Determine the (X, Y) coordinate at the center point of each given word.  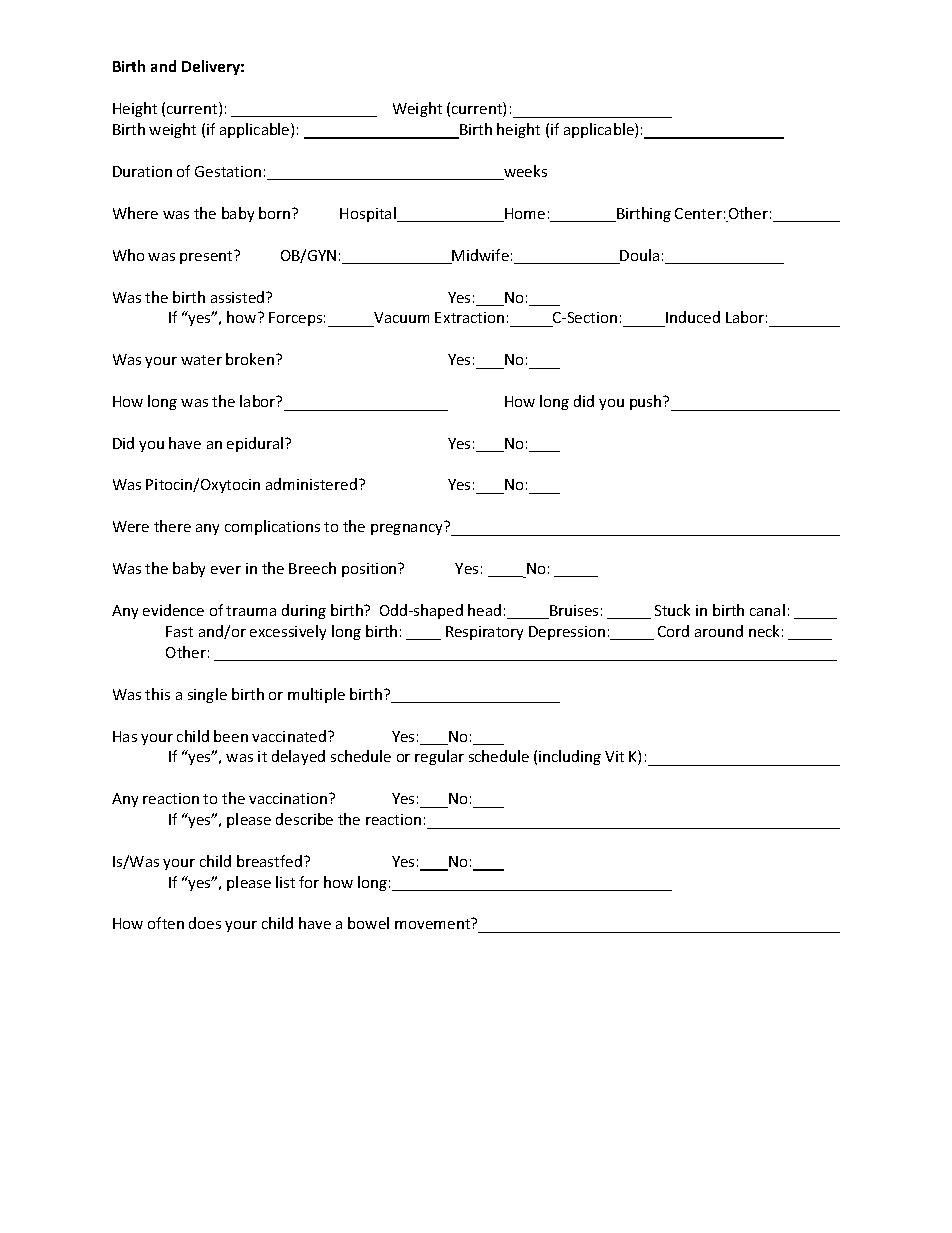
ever (226, 570)
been (231, 736)
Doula (639, 256)
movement (434, 923)
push (647, 402)
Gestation (228, 171)
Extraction (469, 317)
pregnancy (406, 529)
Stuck (672, 610)
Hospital (369, 214)
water (201, 360)
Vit (614, 756)
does (205, 923)
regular (439, 757)
